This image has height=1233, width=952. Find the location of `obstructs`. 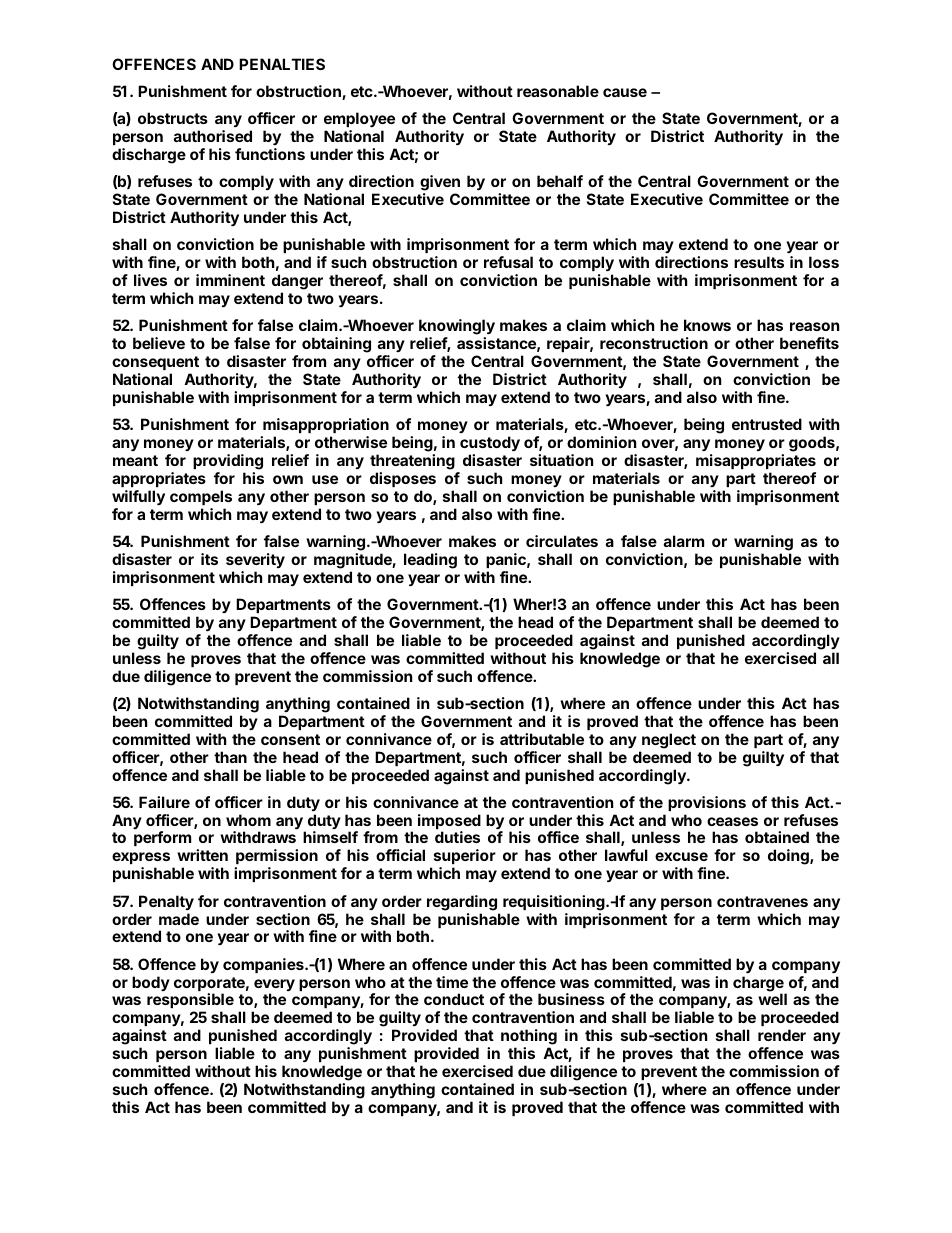

obstructs is located at coordinates (173, 118).
